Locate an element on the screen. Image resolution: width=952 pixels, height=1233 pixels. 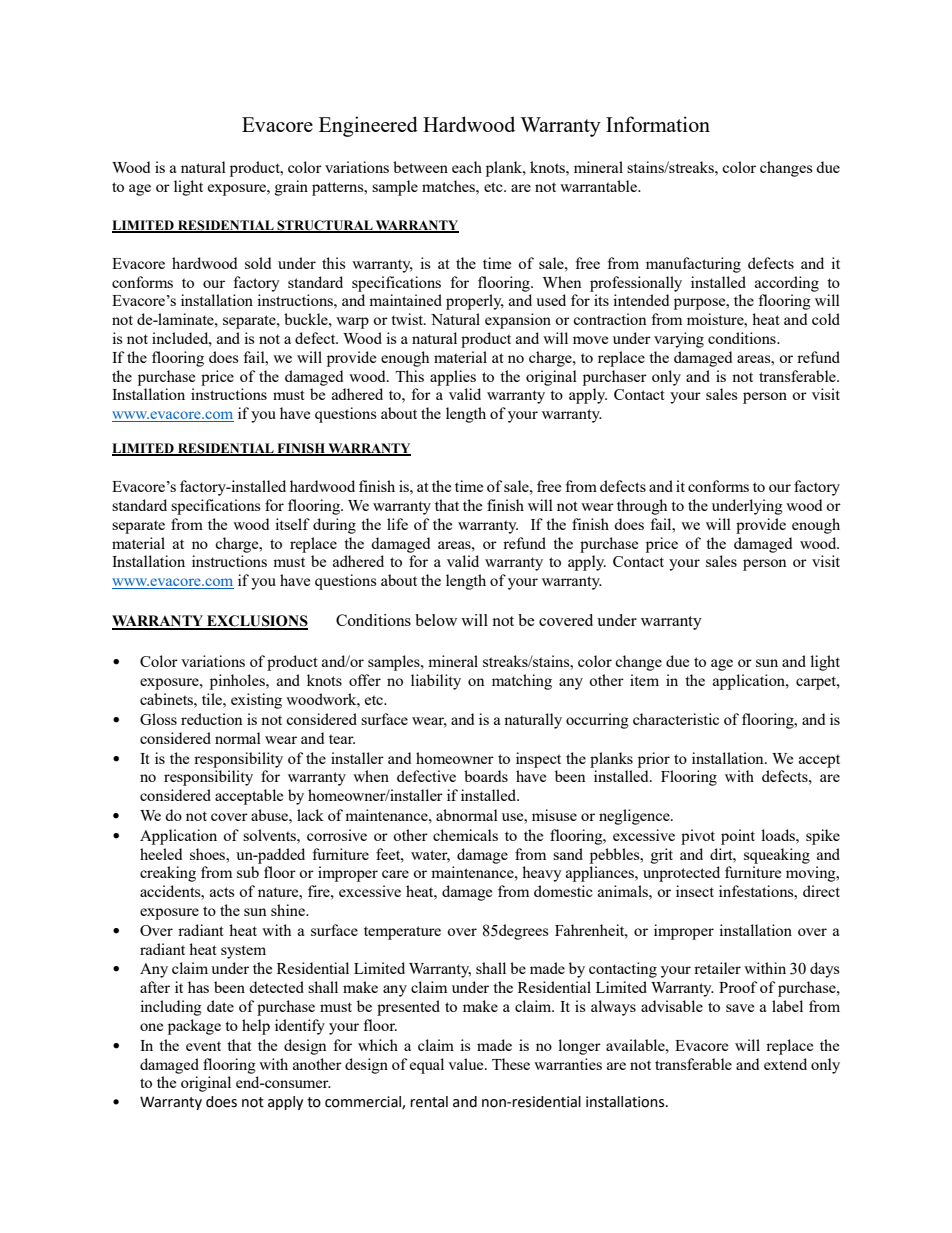
value is located at coordinates (467, 1064).
